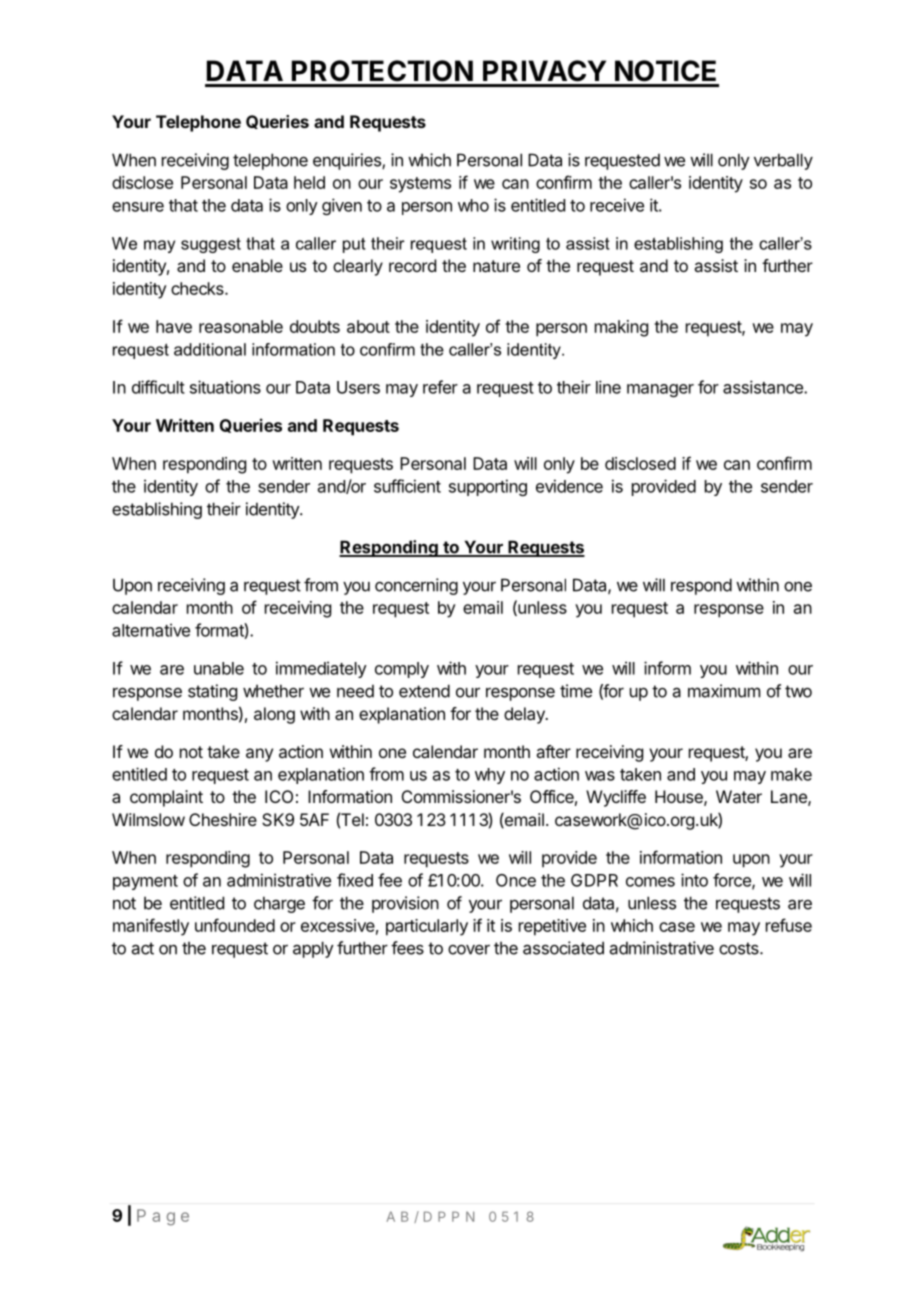  Describe the element at coordinates (621, 328) in the screenshot. I see `making` at that location.
